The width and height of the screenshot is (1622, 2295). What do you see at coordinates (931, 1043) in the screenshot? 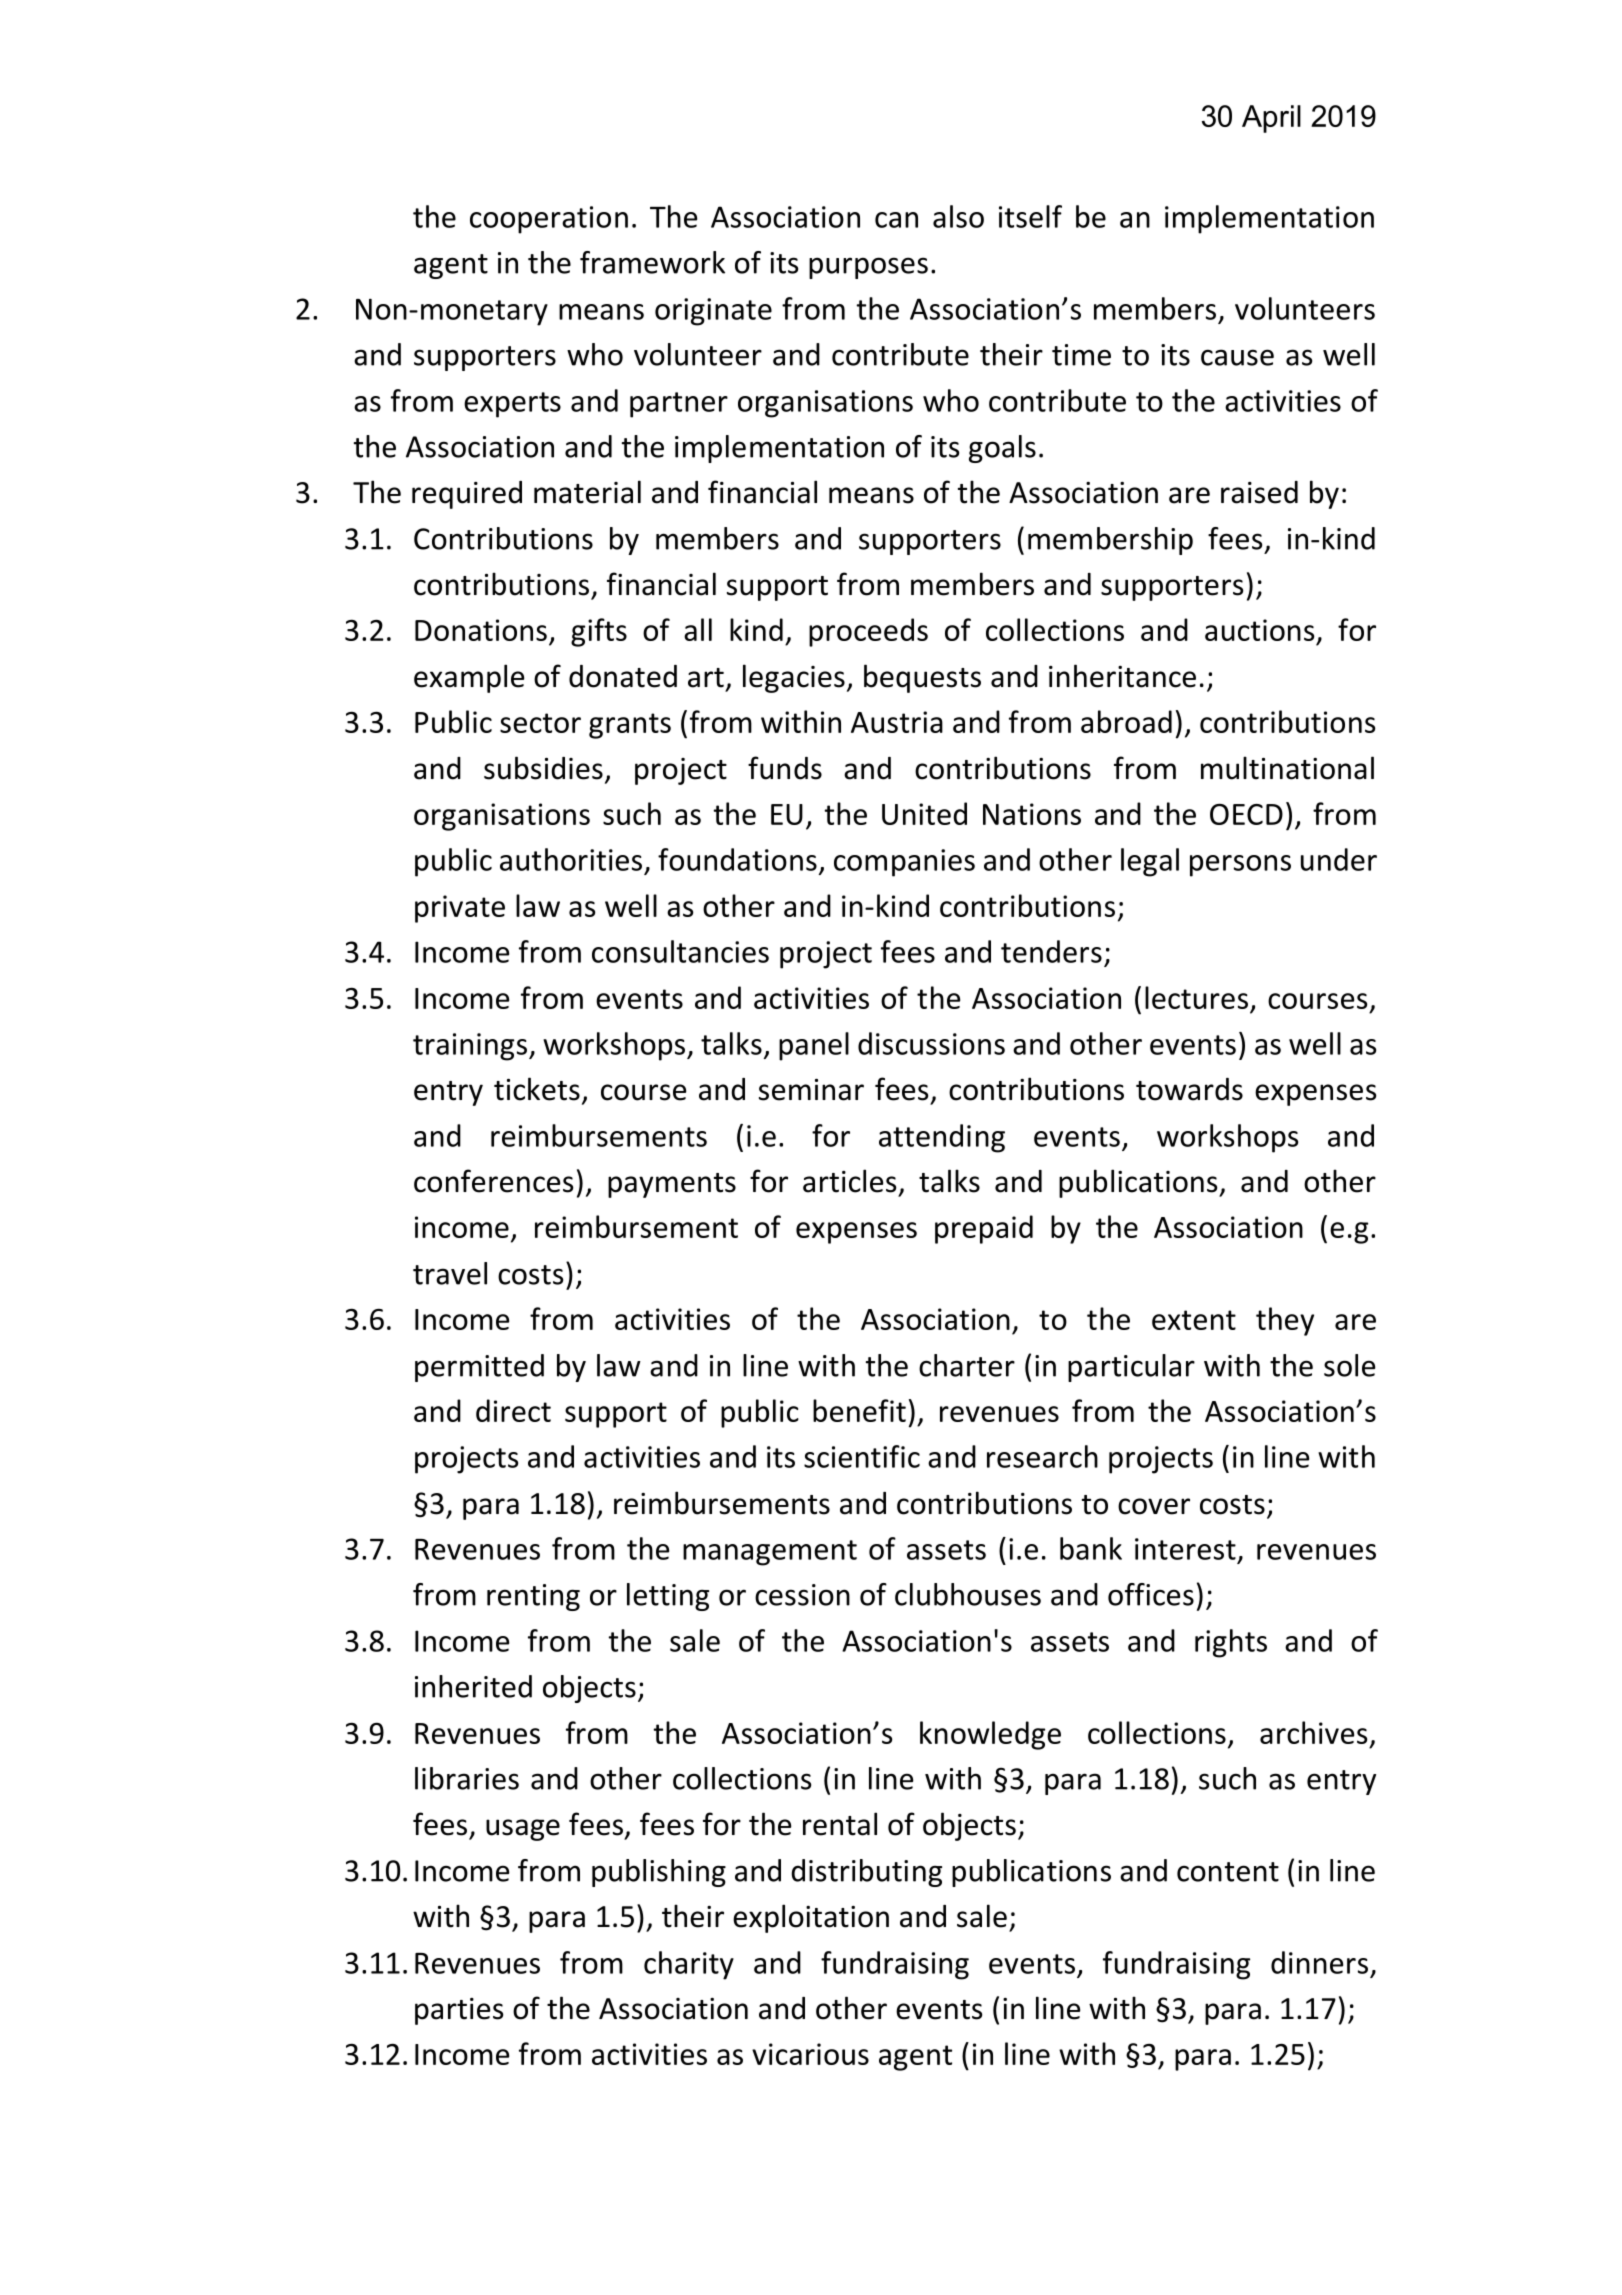
I see `discussions` at bounding box center [931, 1043].
